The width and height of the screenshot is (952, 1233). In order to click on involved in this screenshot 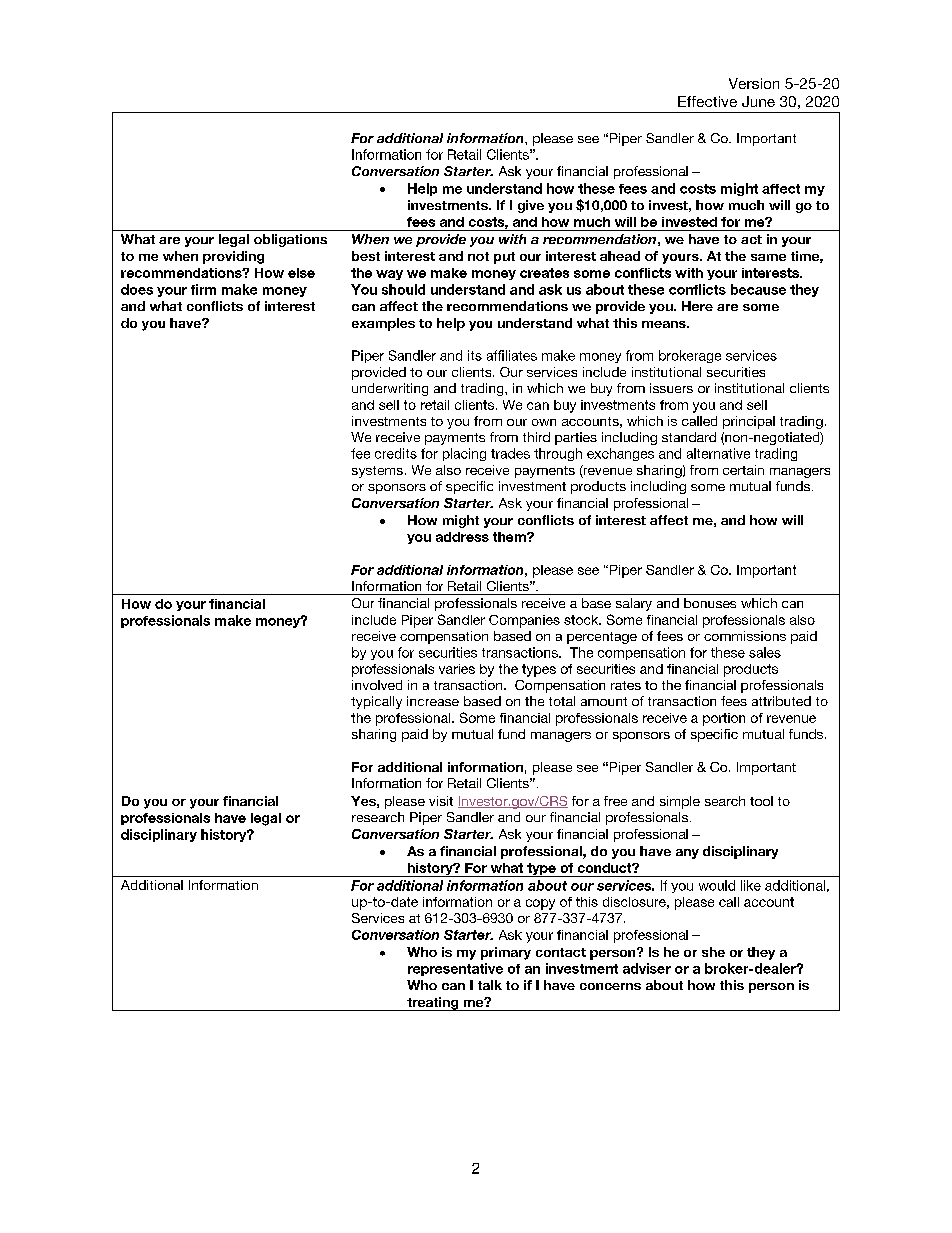, I will do `click(377, 685)`.
